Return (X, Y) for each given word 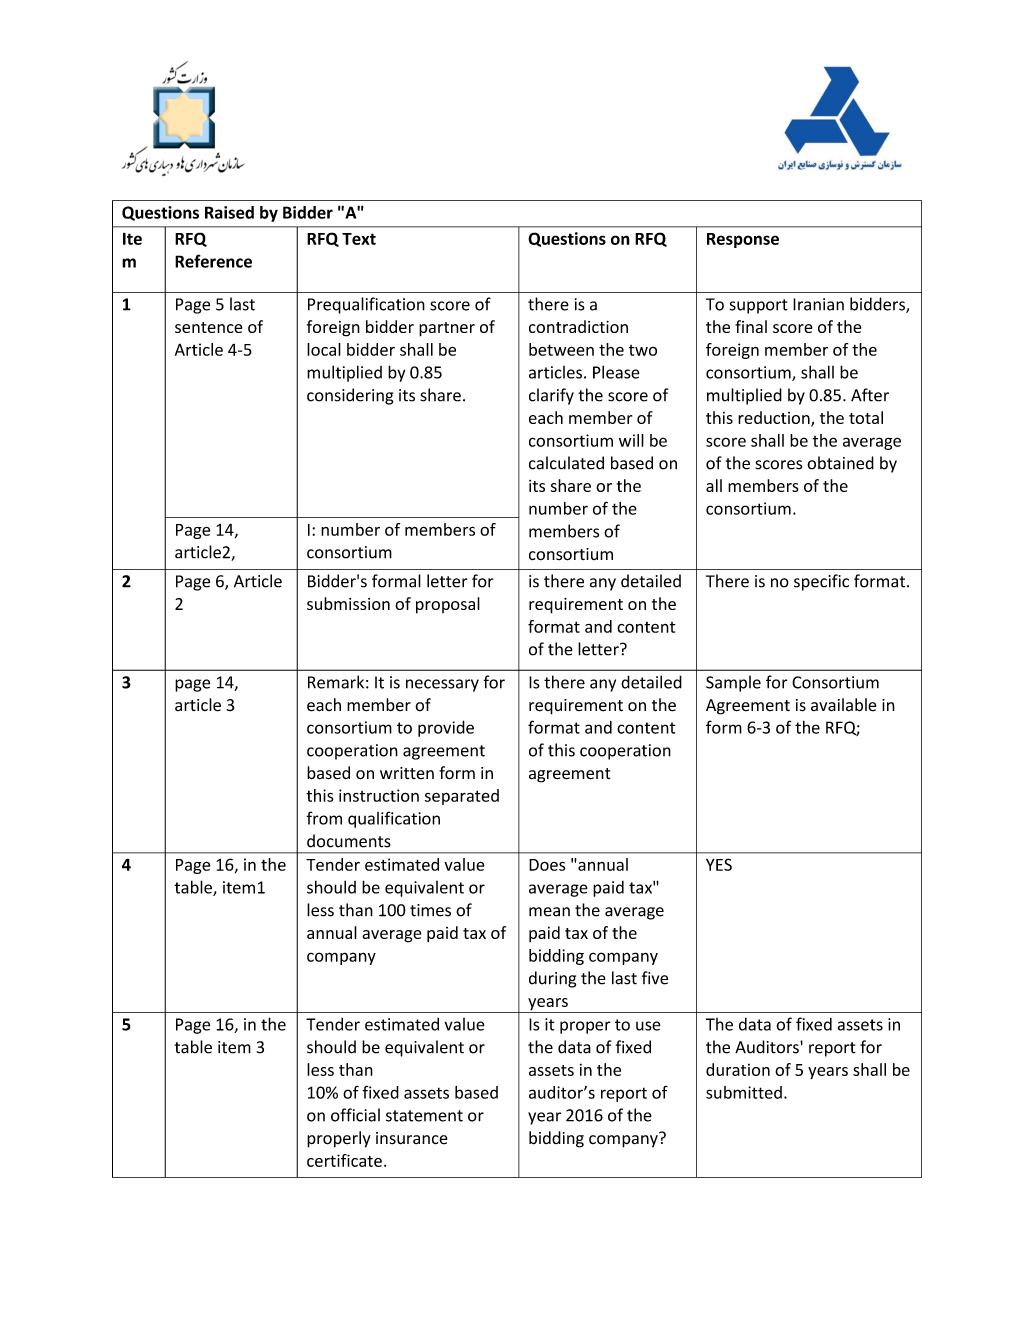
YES (719, 864)
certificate (344, 1160)
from (324, 818)
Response (743, 240)
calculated (566, 463)
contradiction (578, 326)
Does (547, 865)
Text (359, 239)
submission (348, 603)
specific (821, 582)
